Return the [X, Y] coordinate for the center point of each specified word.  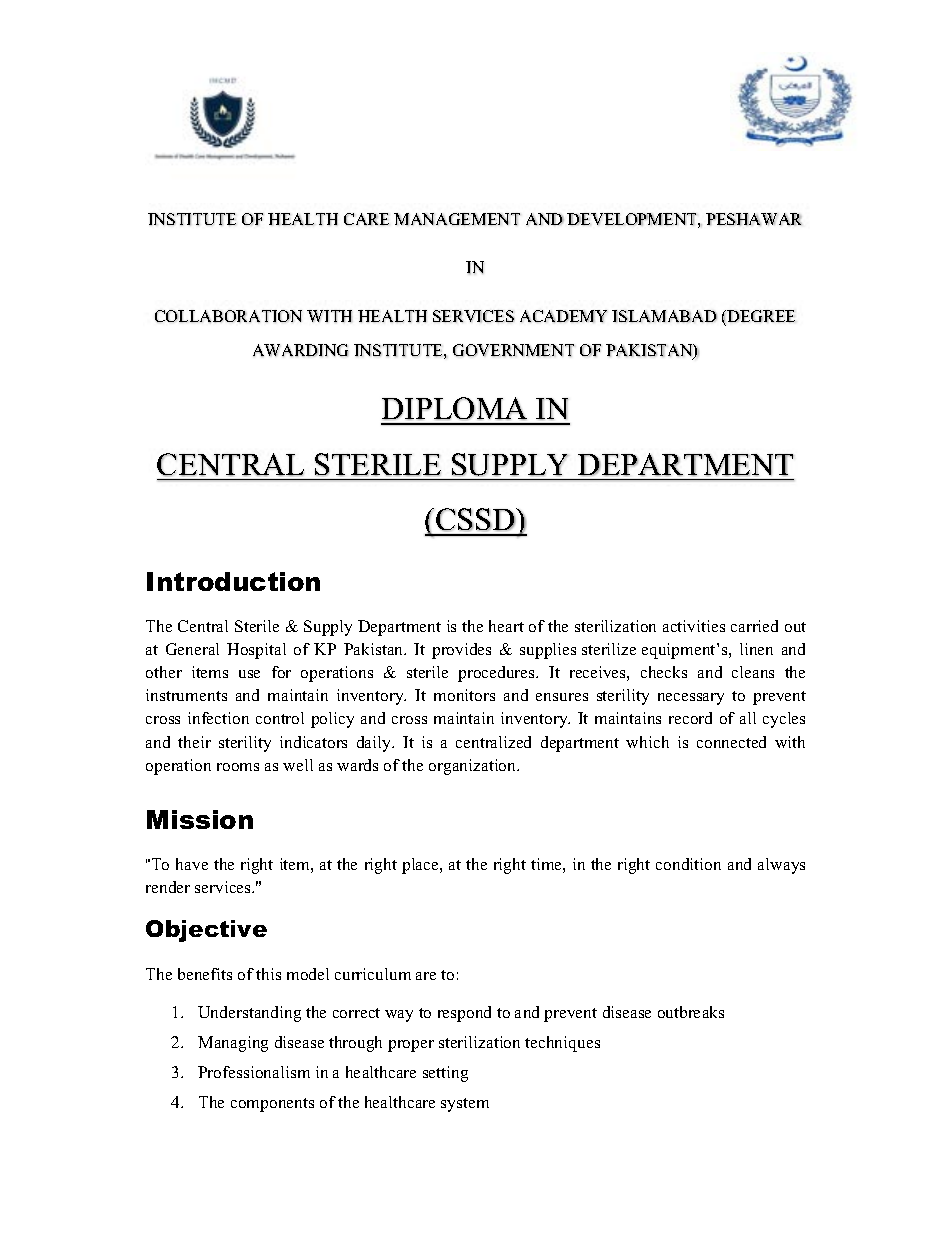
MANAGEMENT [457, 219]
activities [694, 626]
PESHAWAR [754, 219]
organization [474, 767]
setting [445, 1074]
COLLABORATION [228, 316]
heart [506, 626]
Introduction [233, 581]
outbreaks [691, 1012]
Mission [200, 819]
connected [731, 742]
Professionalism [254, 1072]
